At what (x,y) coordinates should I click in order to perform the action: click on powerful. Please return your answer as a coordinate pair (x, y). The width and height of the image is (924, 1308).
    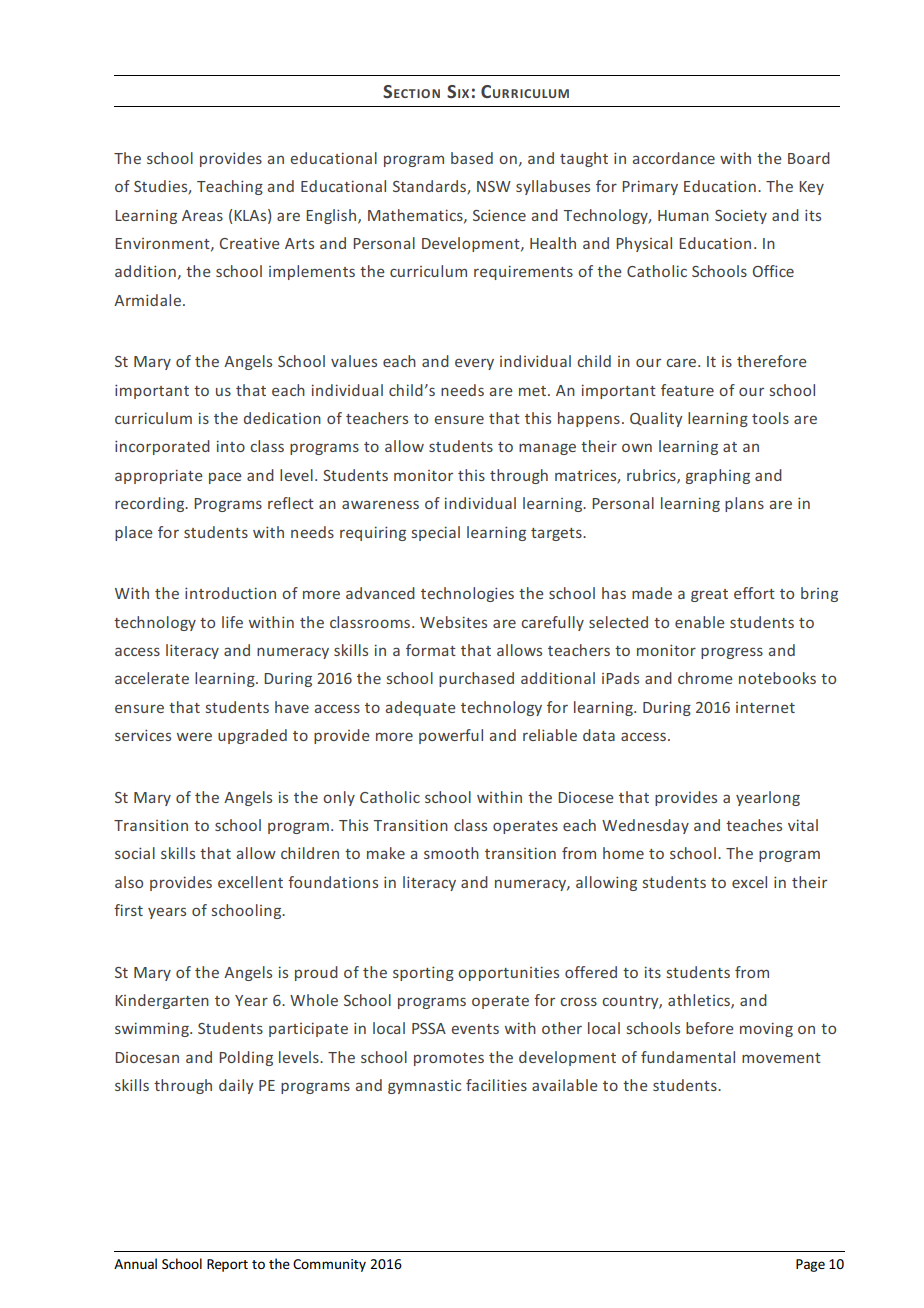
    Looking at the image, I should click on (451, 736).
